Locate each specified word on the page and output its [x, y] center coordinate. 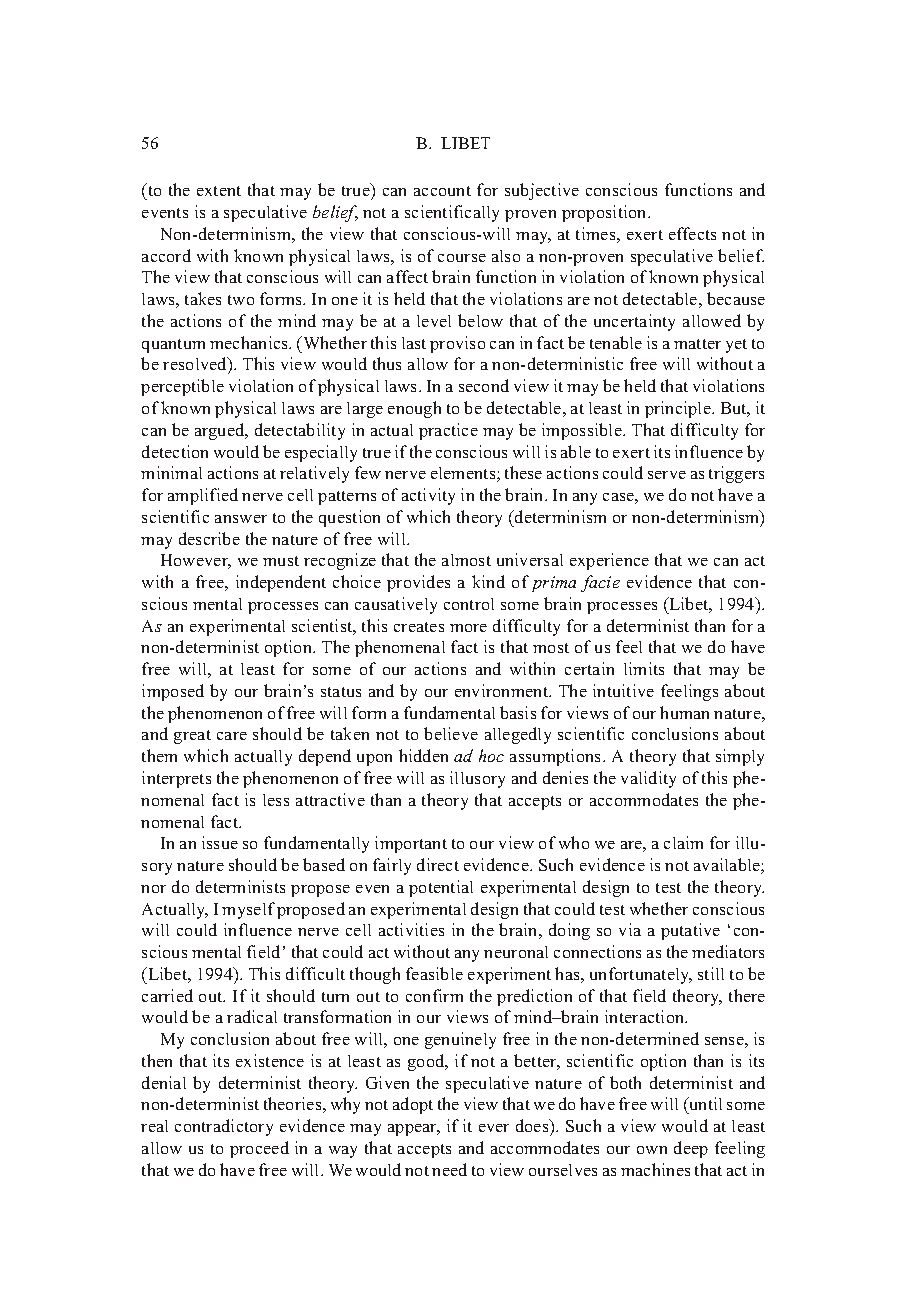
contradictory [224, 1127]
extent [219, 191]
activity [428, 496]
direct [438, 864]
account [442, 191]
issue [220, 842]
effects [692, 233]
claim [683, 842]
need [449, 1169]
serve [667, 475]
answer [241, 519]
